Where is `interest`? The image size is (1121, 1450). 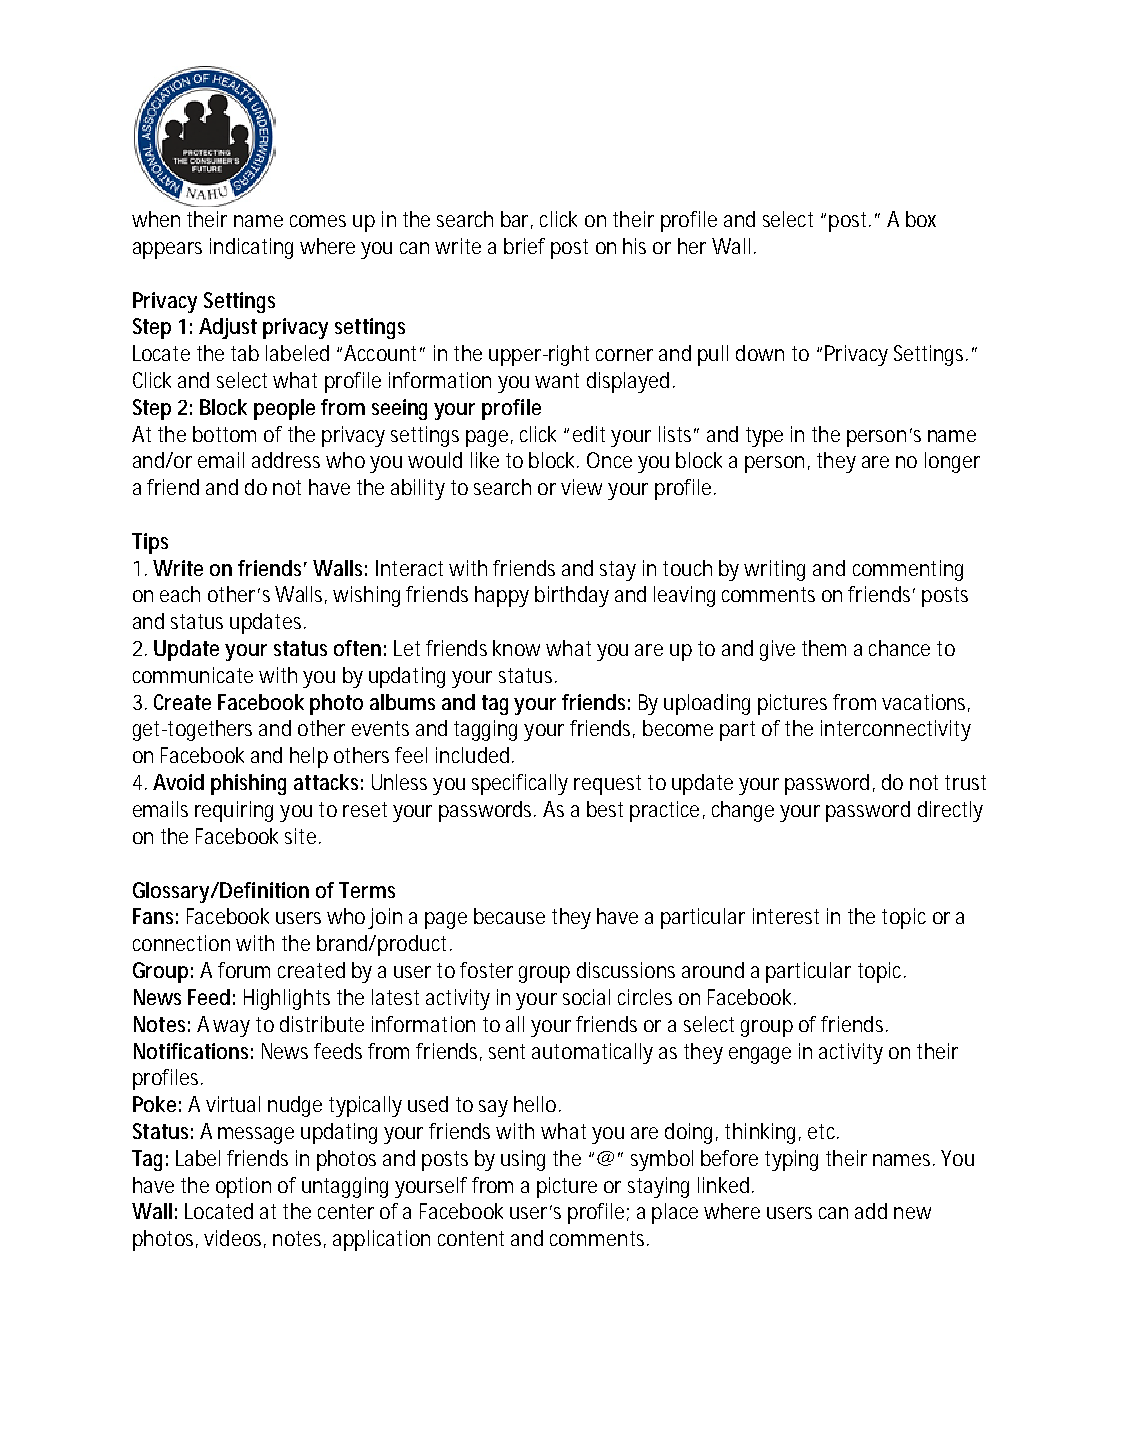 interest is located at coordinates (786, 916).
